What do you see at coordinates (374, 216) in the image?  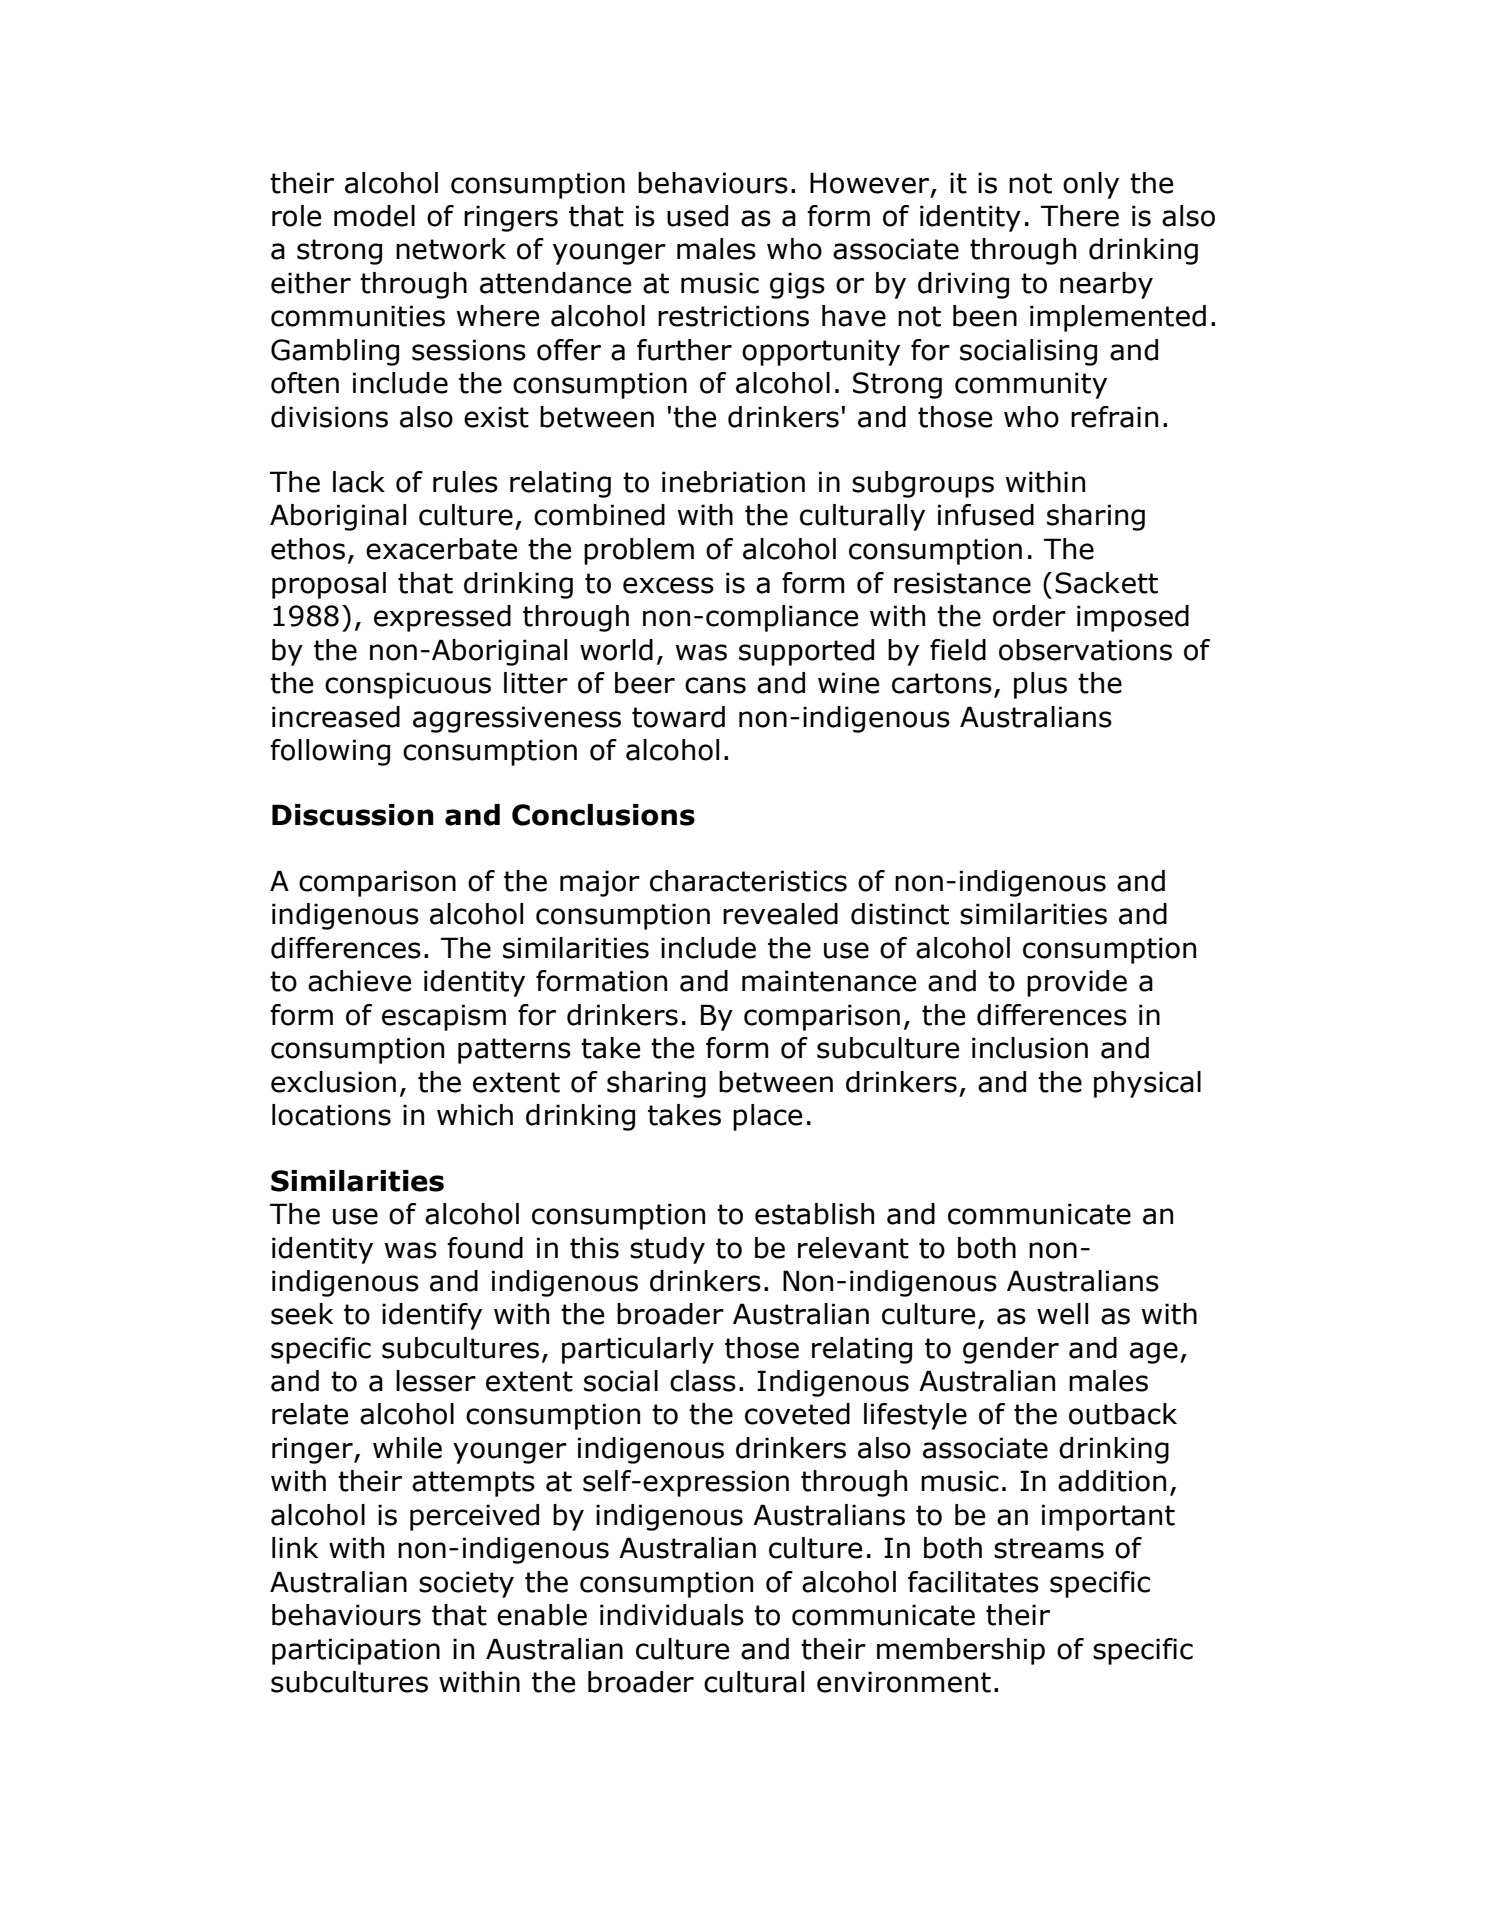 I see `model` at bounding box center [374, 216].
